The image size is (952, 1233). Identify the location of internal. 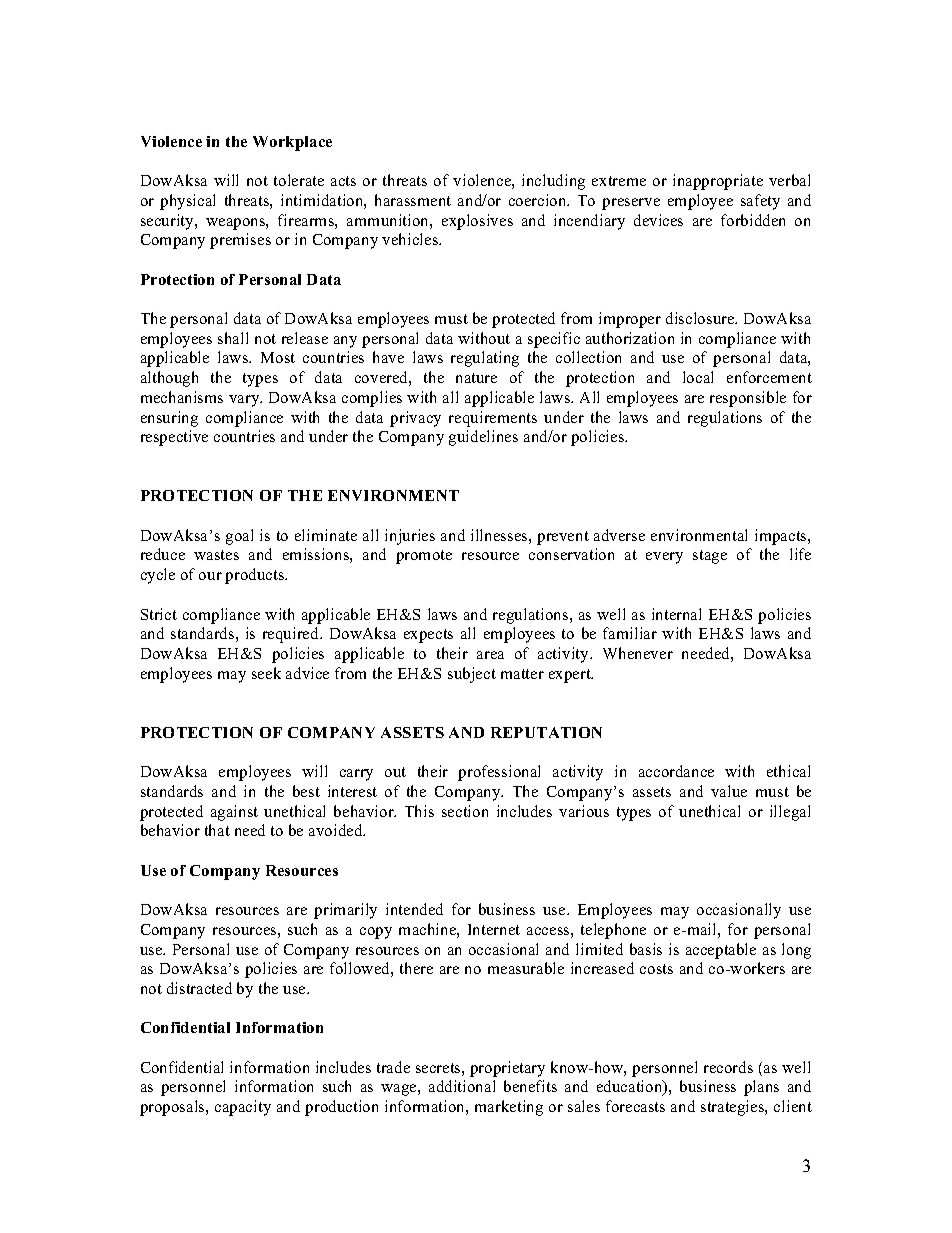
(676, 614).
